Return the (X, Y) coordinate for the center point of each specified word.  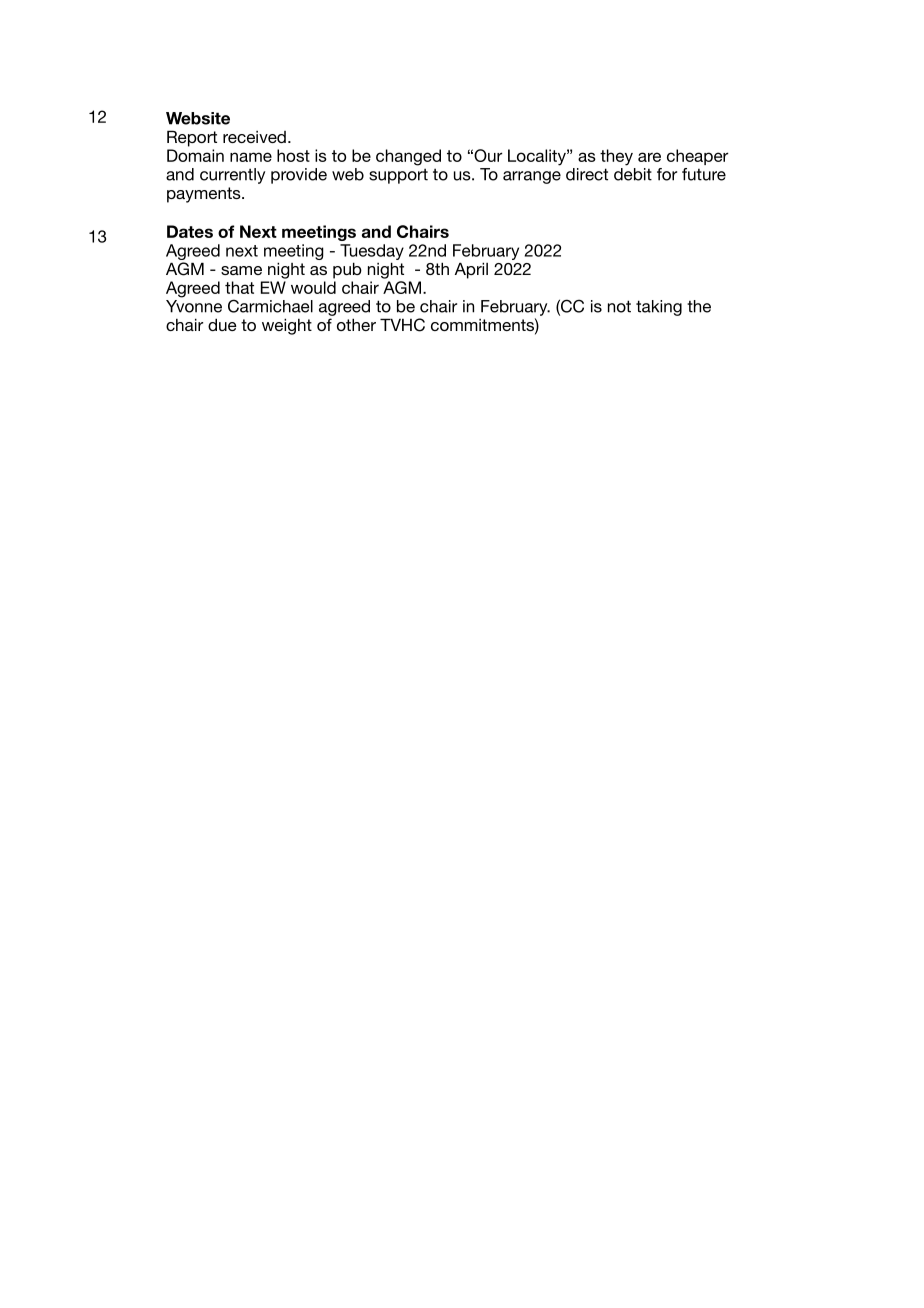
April (471, 270)
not (619, 306)
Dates (190, 231)
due (222, 324)
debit (633, 174)
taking (659, 308)
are (649, 157)
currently (232, 176)
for (667, 174)
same (241, 270)
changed (408, 157)
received (254, 137)
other (356, 324)
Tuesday (372, 252)
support (398, 176)
